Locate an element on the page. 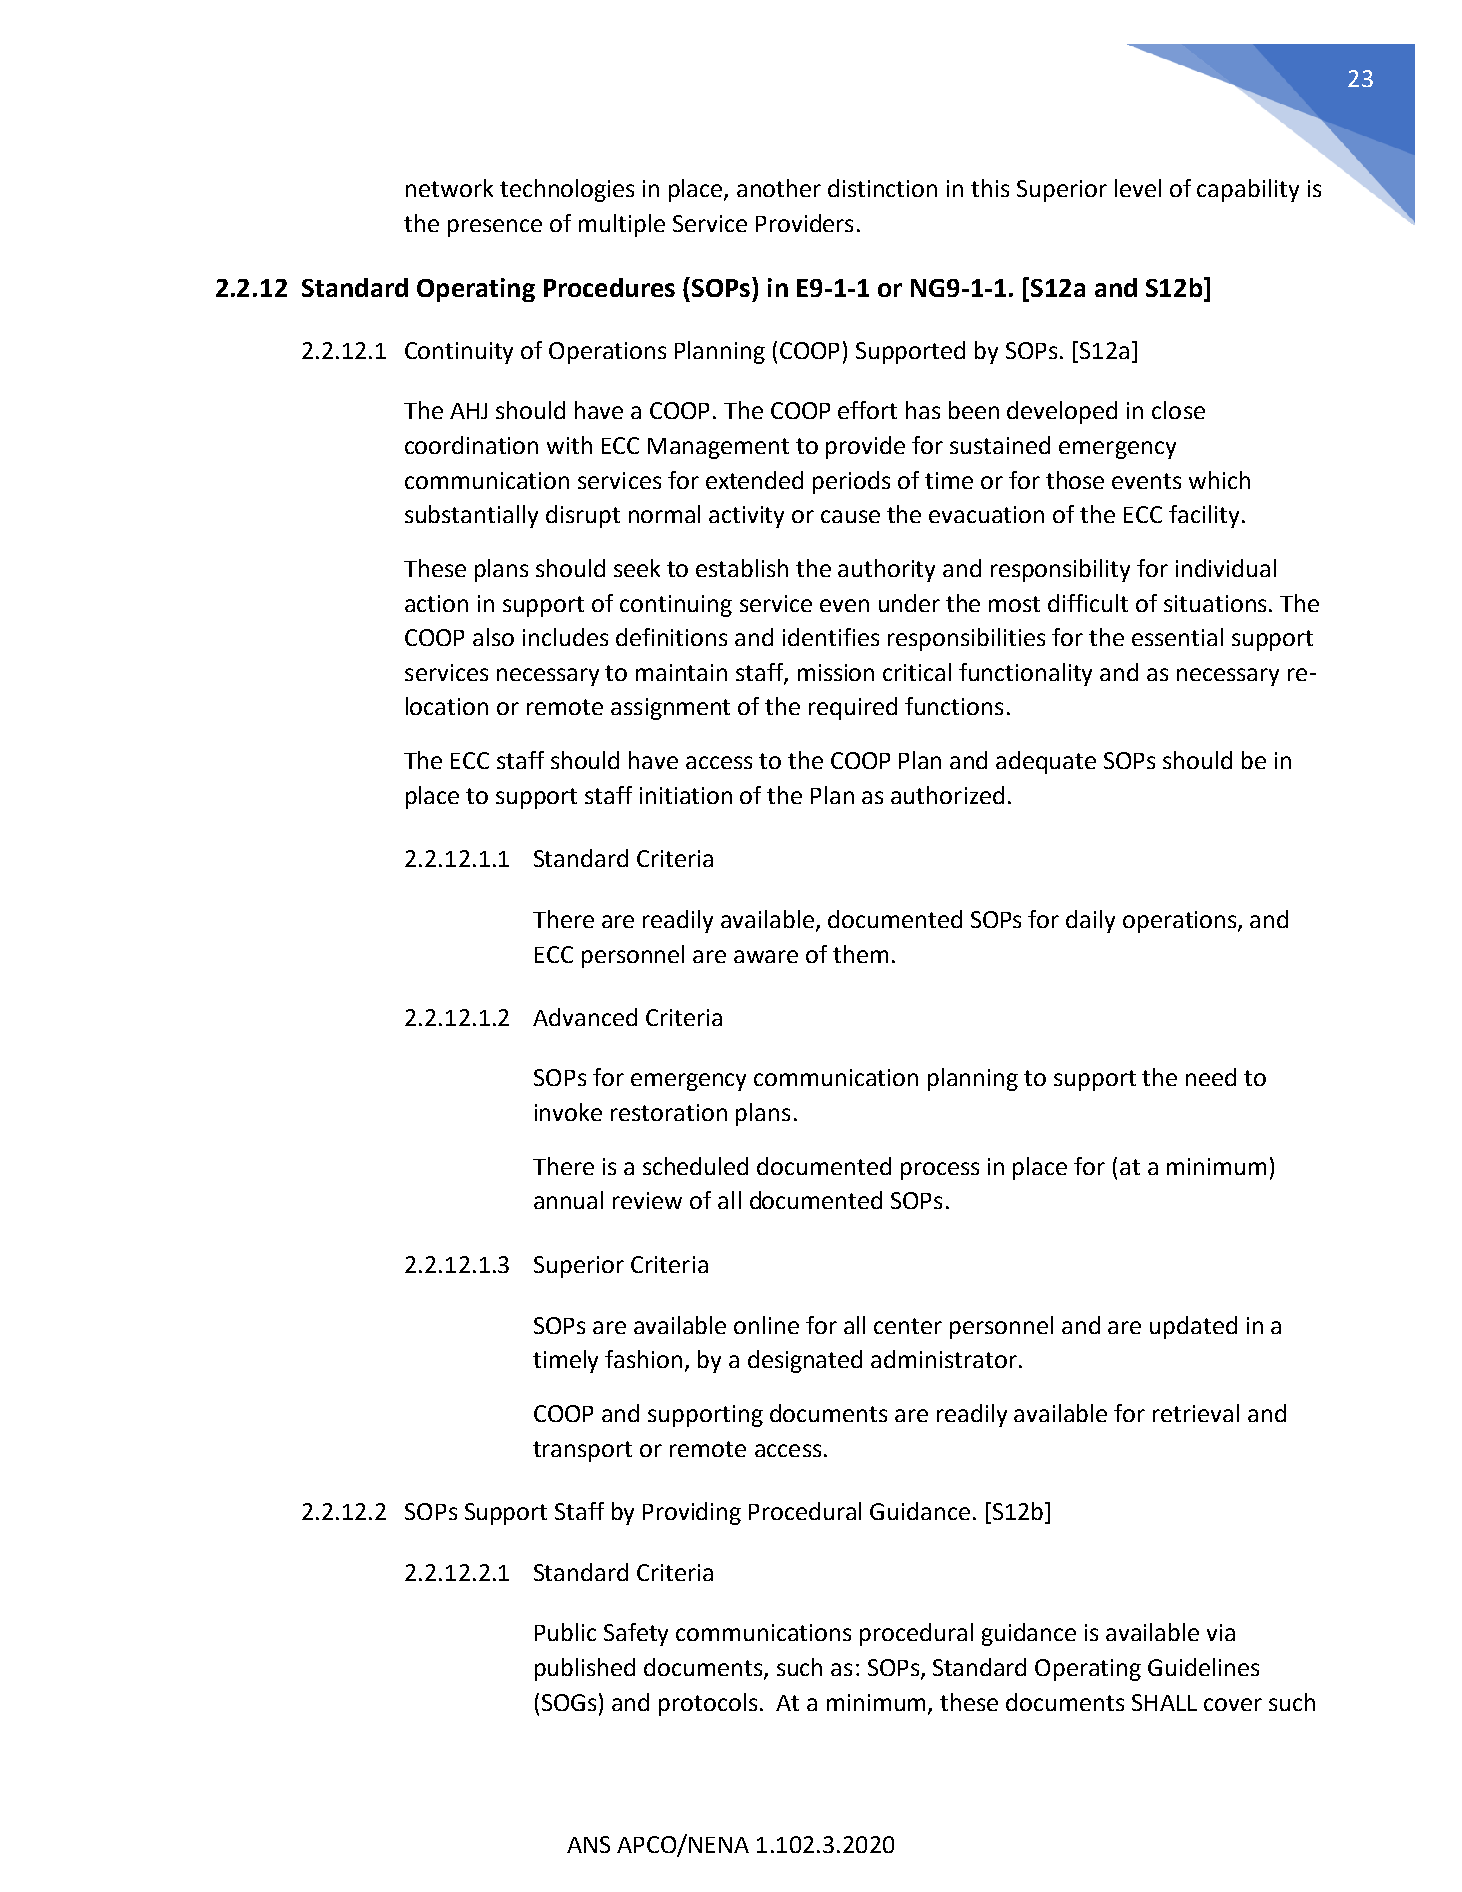  SHALL is located at coordinates (1164, 1702).
